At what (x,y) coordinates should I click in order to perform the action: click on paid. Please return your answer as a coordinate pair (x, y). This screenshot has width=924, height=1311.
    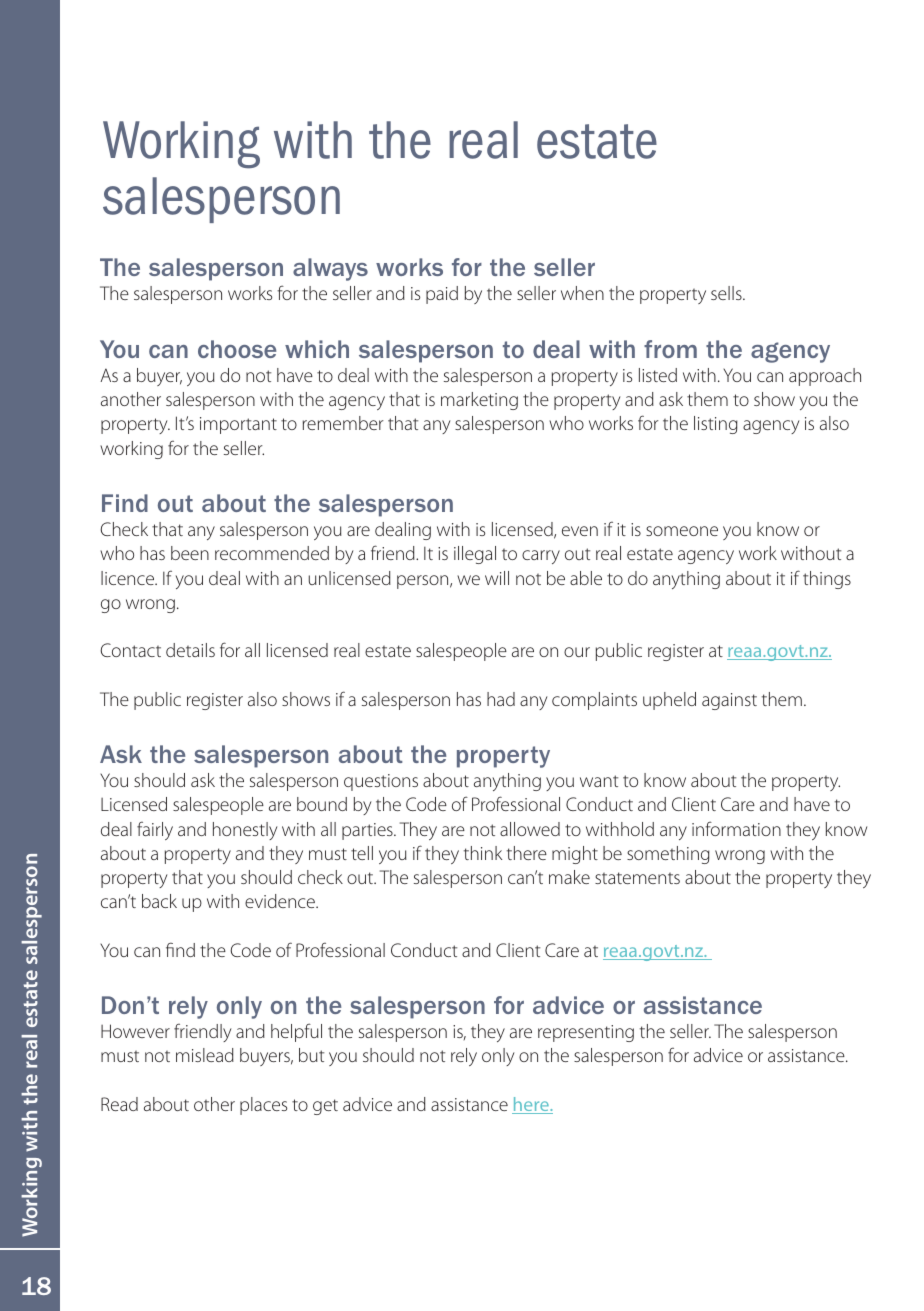
    Looking at the image, I should click on (442, 295).
